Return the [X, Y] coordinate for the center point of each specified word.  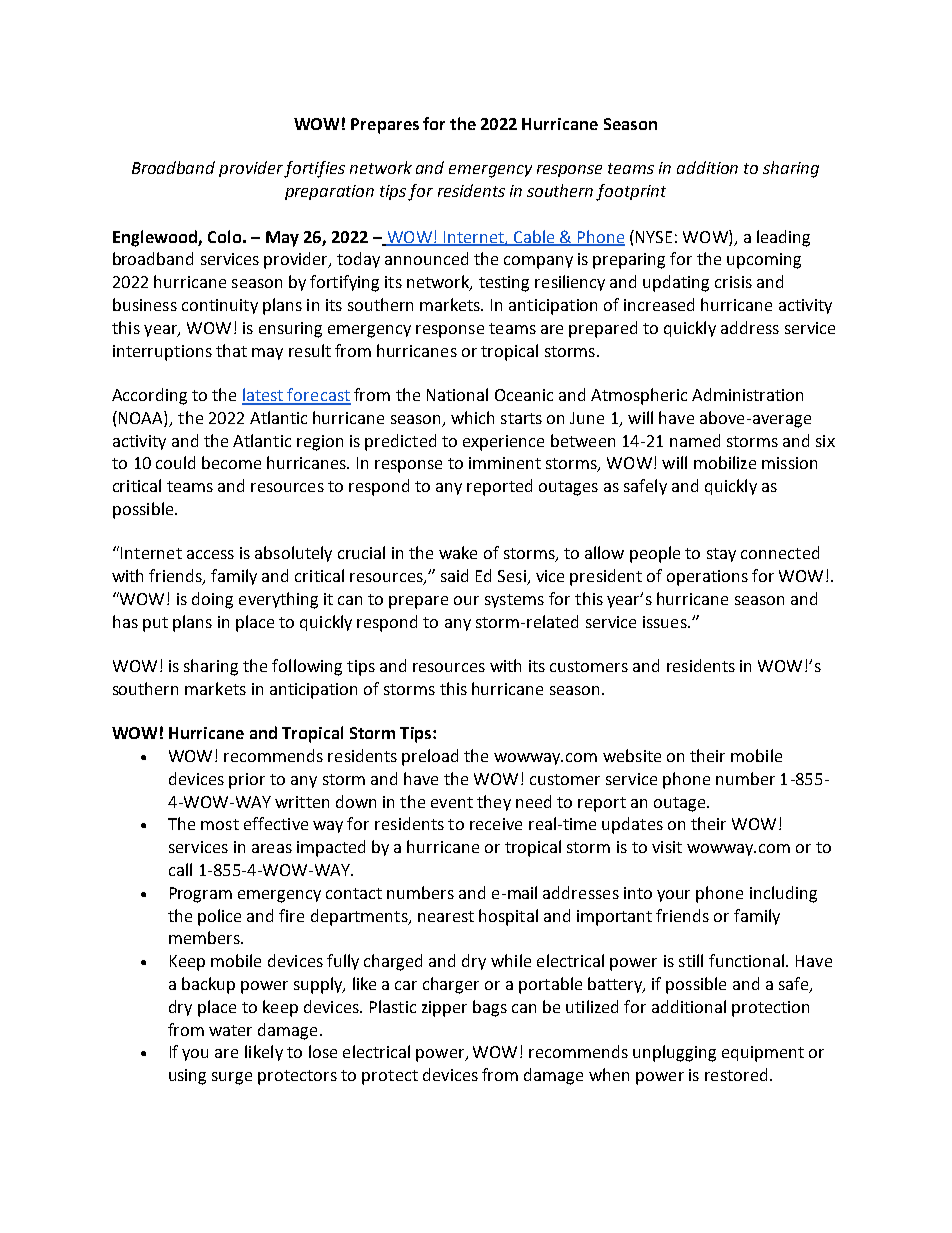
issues [666, 622]
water [230, 1030]
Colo [224, 236]
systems [514, 601]
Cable [534, 237]
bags [490, 1008]
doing [212, 600]
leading [783, 238]
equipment [763, 1054]
